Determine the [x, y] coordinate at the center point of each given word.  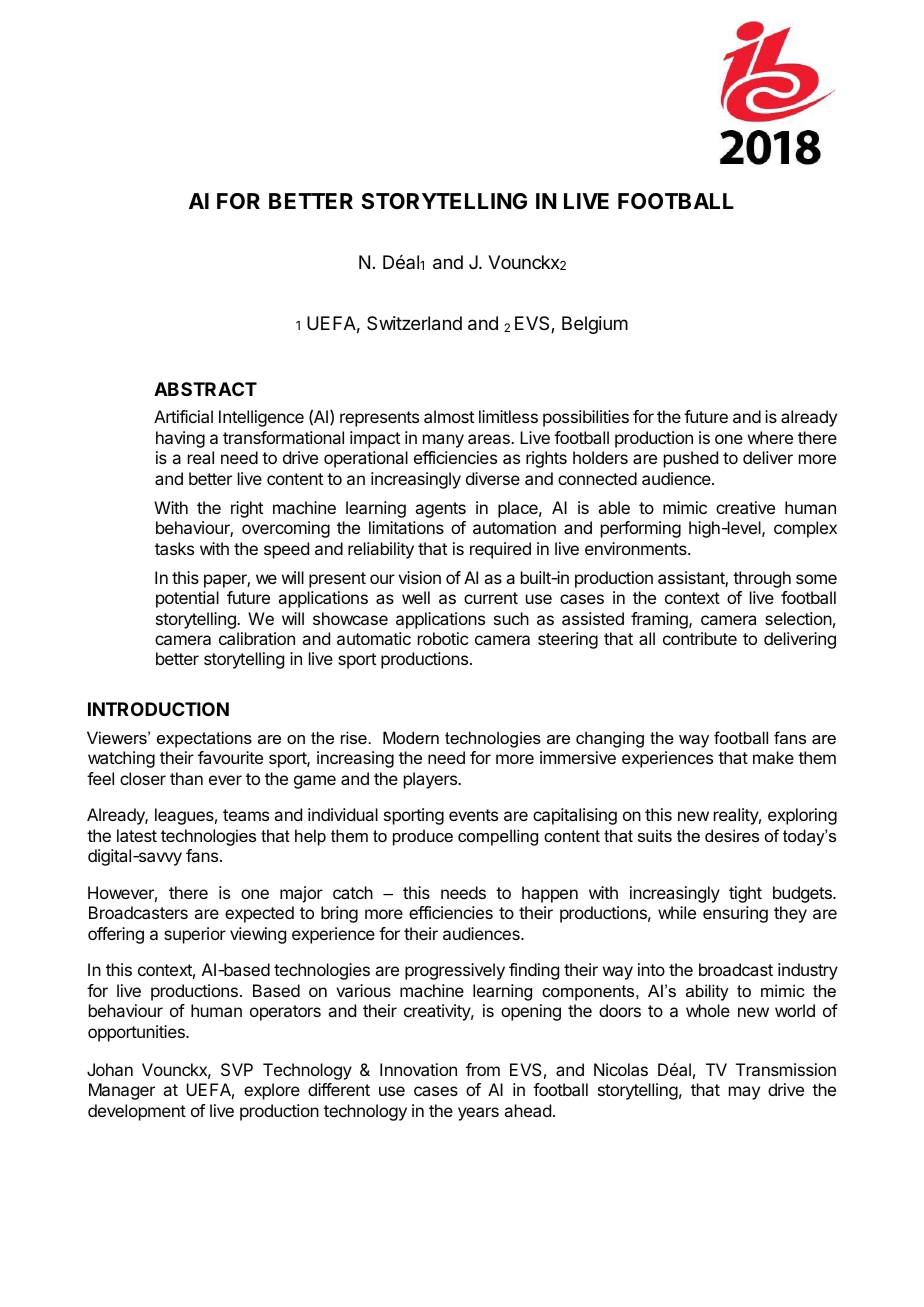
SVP [237, 1069]
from [483, 1069]
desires [732, 835]
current [491, 598]
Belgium [595, 325]
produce [423, 837]
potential [187, 599]
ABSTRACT [205, 389]
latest [137, 835]
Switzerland [414, 323]
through [762, 579]
